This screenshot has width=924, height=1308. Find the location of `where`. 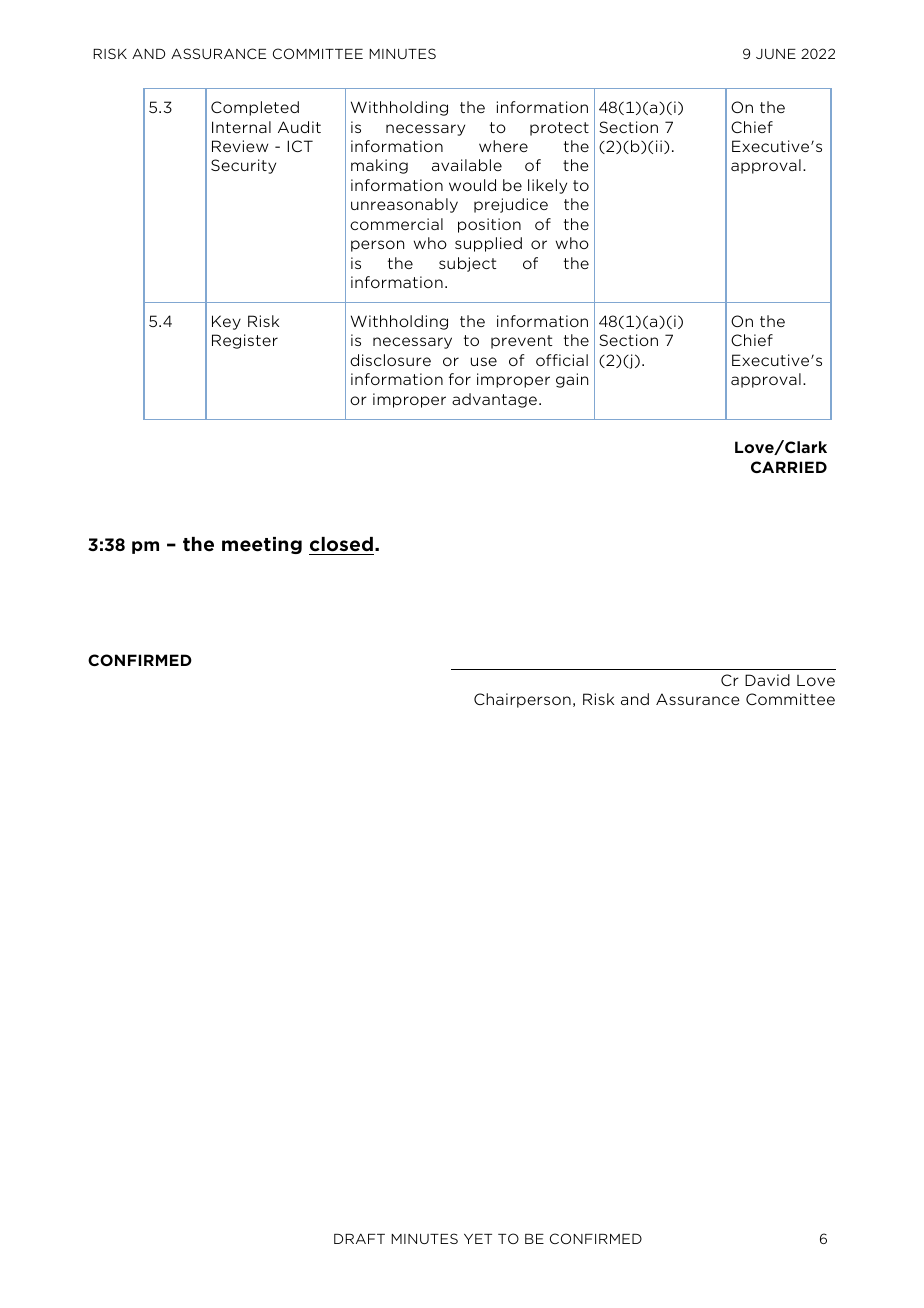

where is located at coordinates (503, 146).
